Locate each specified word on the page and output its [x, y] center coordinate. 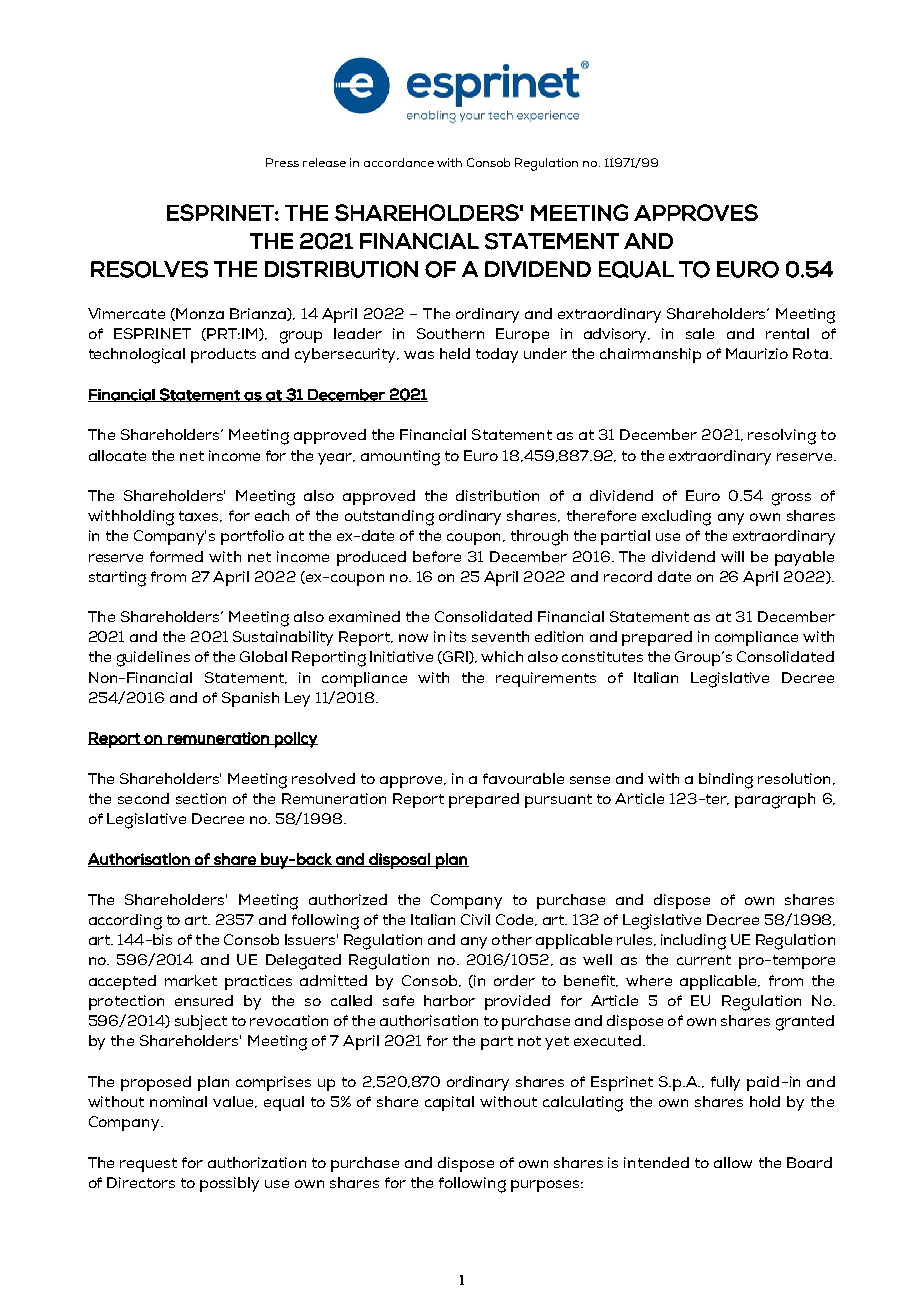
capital [449, 1103]
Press [282, 162]
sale [700, 333]
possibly [229, 1184]
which [502, 656]
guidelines [153, 659]
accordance [399, 162]
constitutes [602, 656]
